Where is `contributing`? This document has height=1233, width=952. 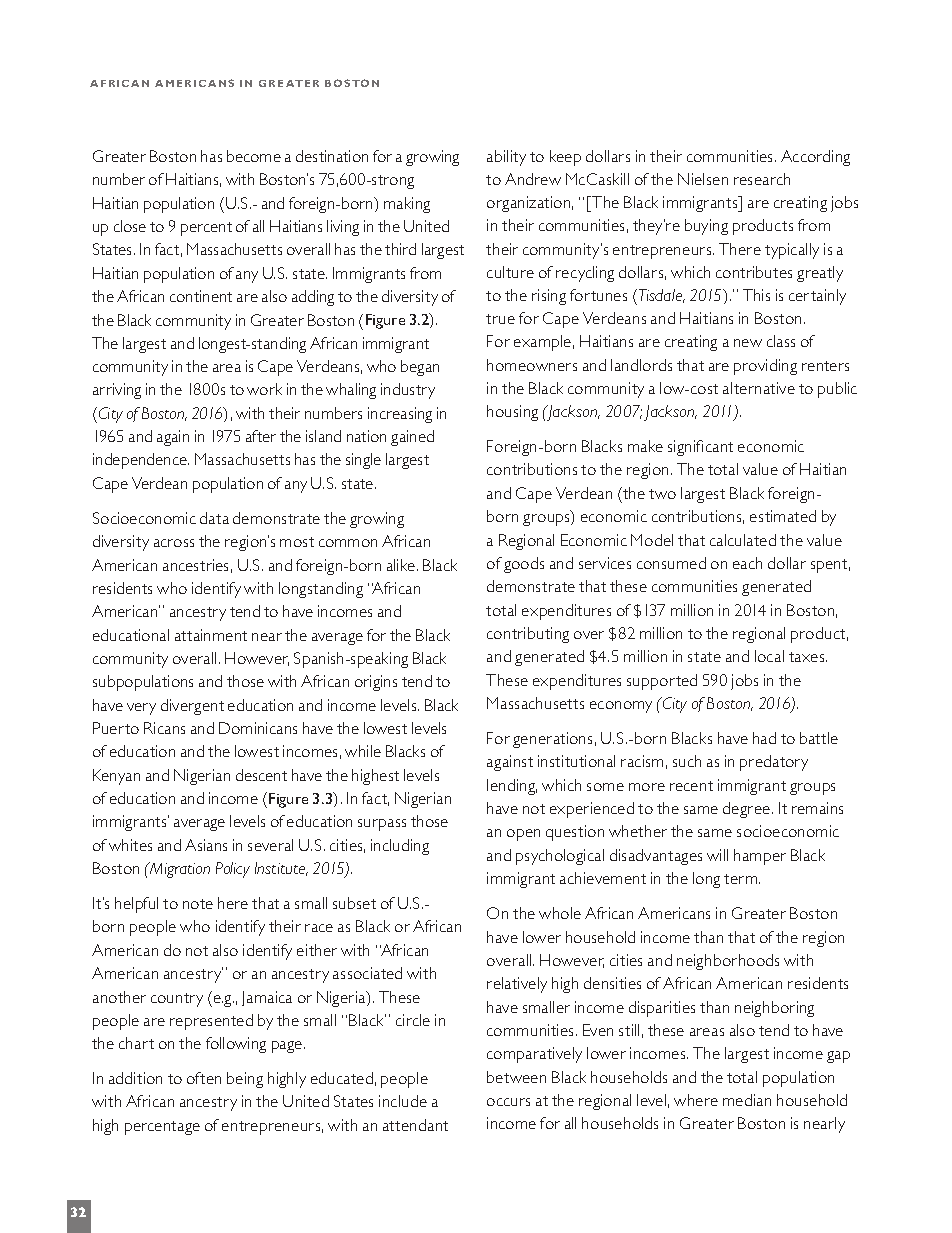
contributing is located at coordinates (528, 635).
